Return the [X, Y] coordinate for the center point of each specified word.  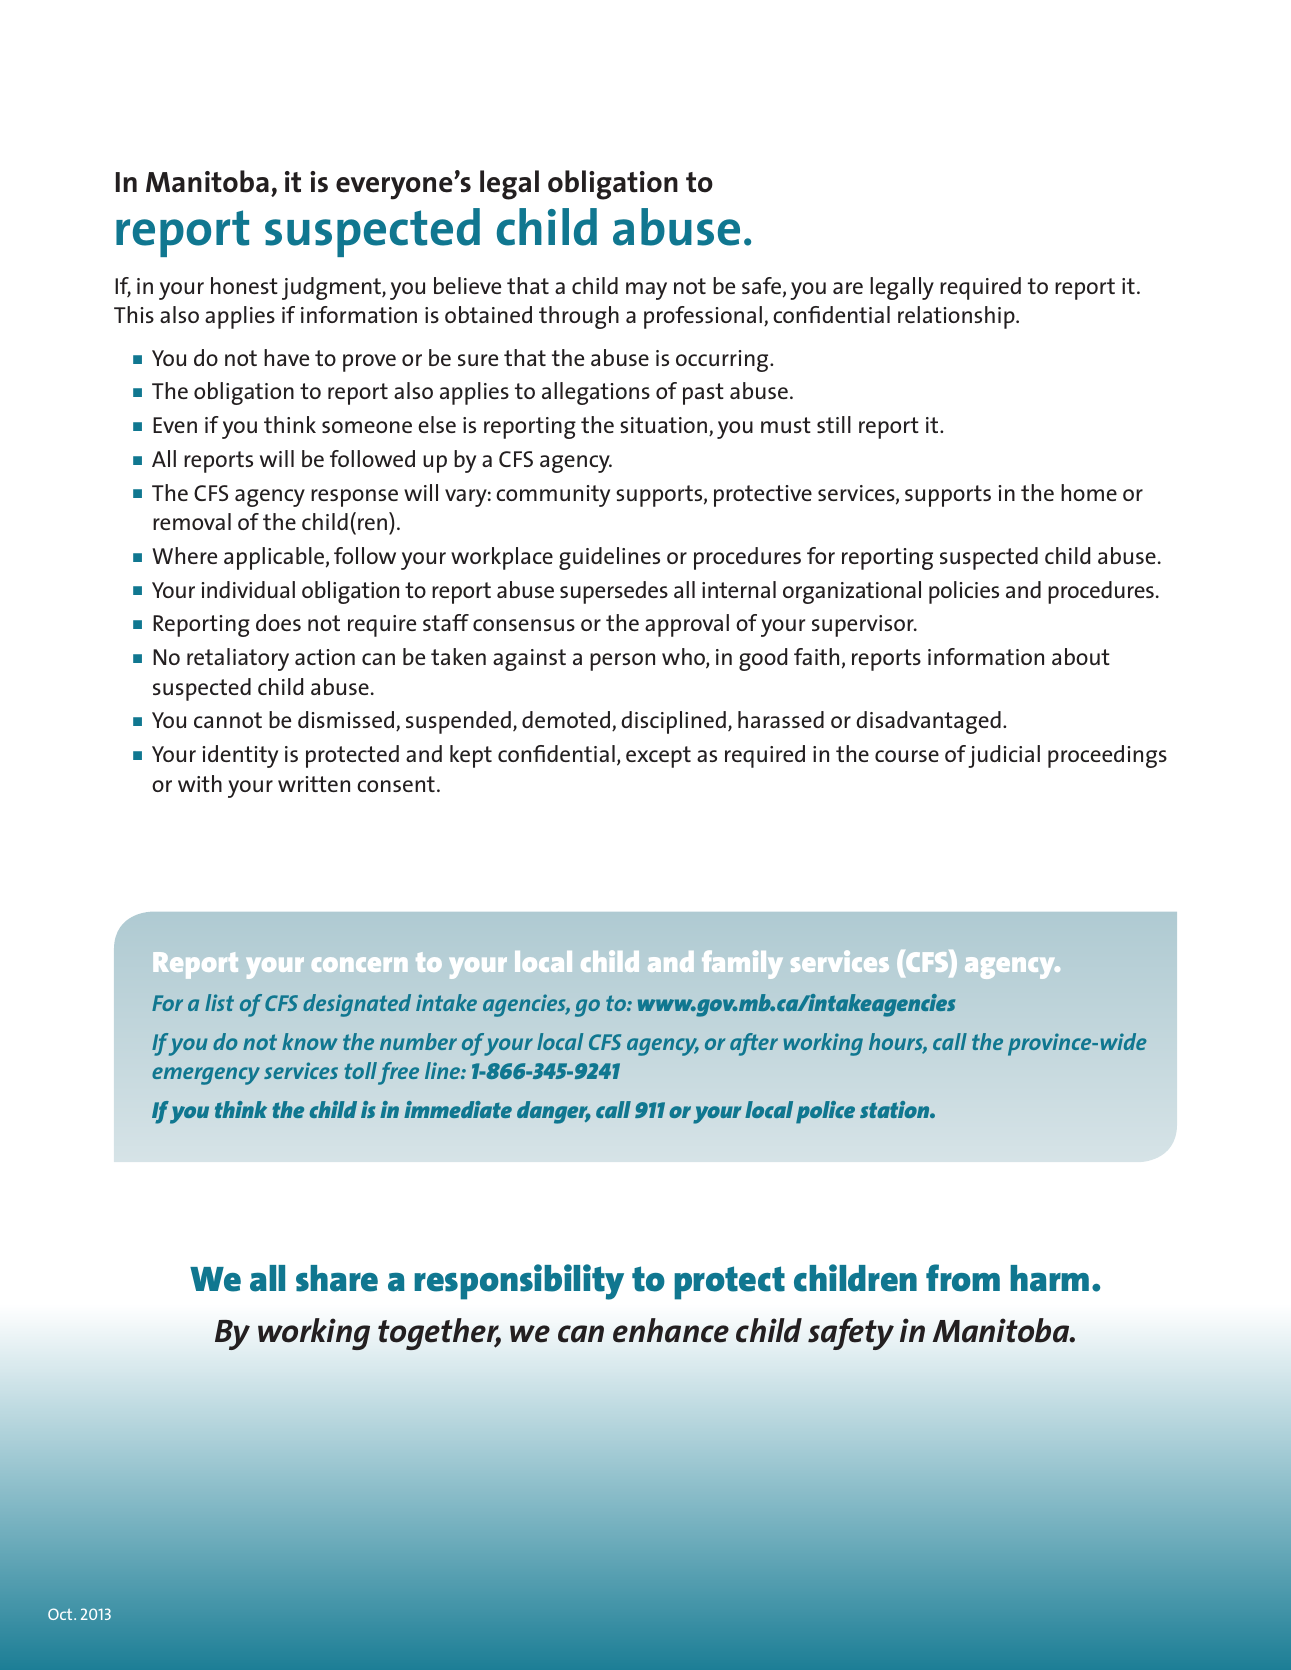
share [337, 1278]
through [579, 317]
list [219, 1002]
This [134, 314]
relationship [957, 317]
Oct [61, 1614]
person [622, 662]
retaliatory [238, 659]
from [963, 1278]
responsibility [519, 1282]
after [754, 1044]
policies [964, 592]
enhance [671, 1330]
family [742, 964]
